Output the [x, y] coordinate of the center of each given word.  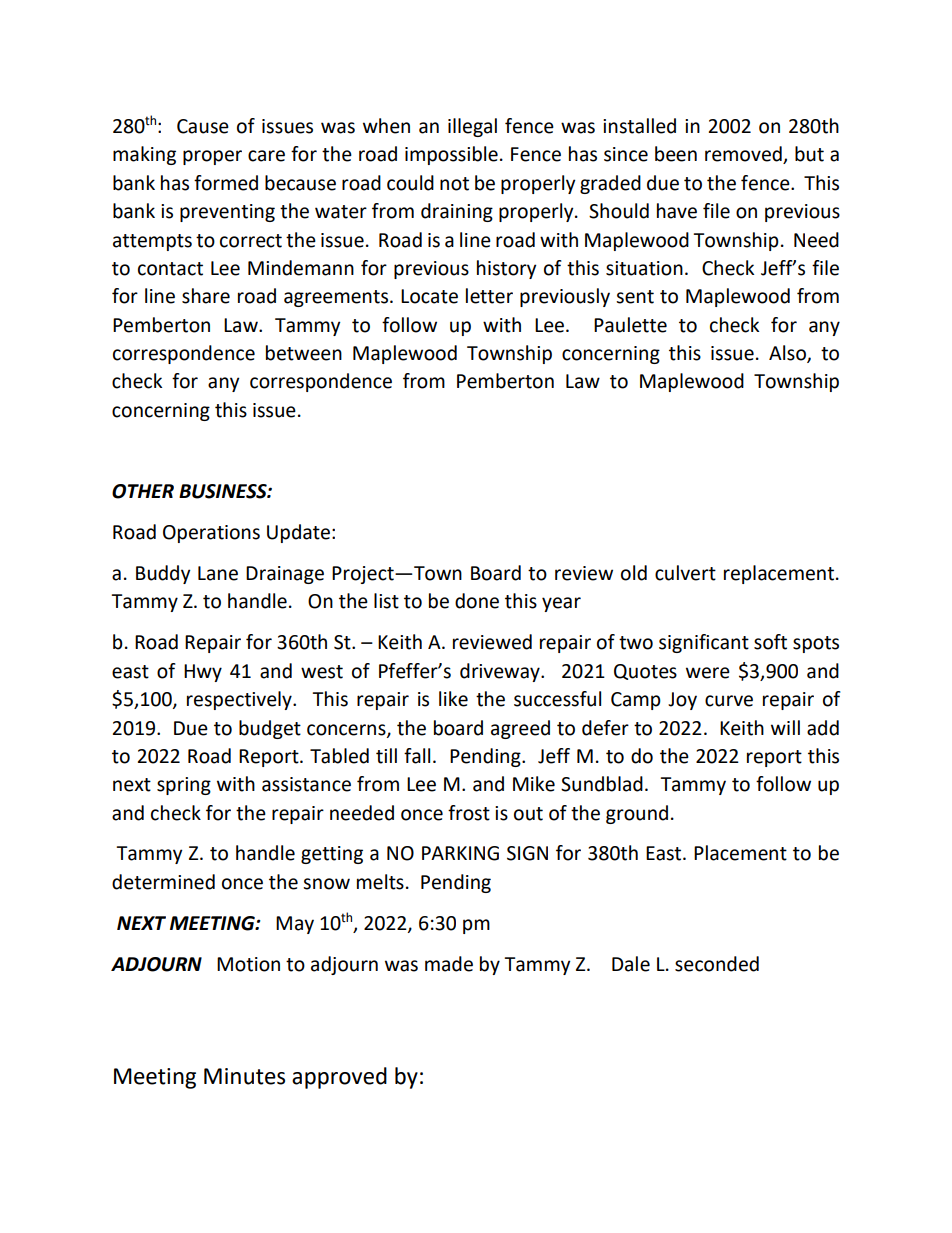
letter [489, 296]
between [304, 353]
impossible [451, 155]
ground [637, 814]
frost [469, 813]
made [449, 964]
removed [744, 155]
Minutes [244, 1076]
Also [788, 354]
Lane [218, 573]
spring [184, 786]
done [477, 601]
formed [226, 183]
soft [770, 642]
